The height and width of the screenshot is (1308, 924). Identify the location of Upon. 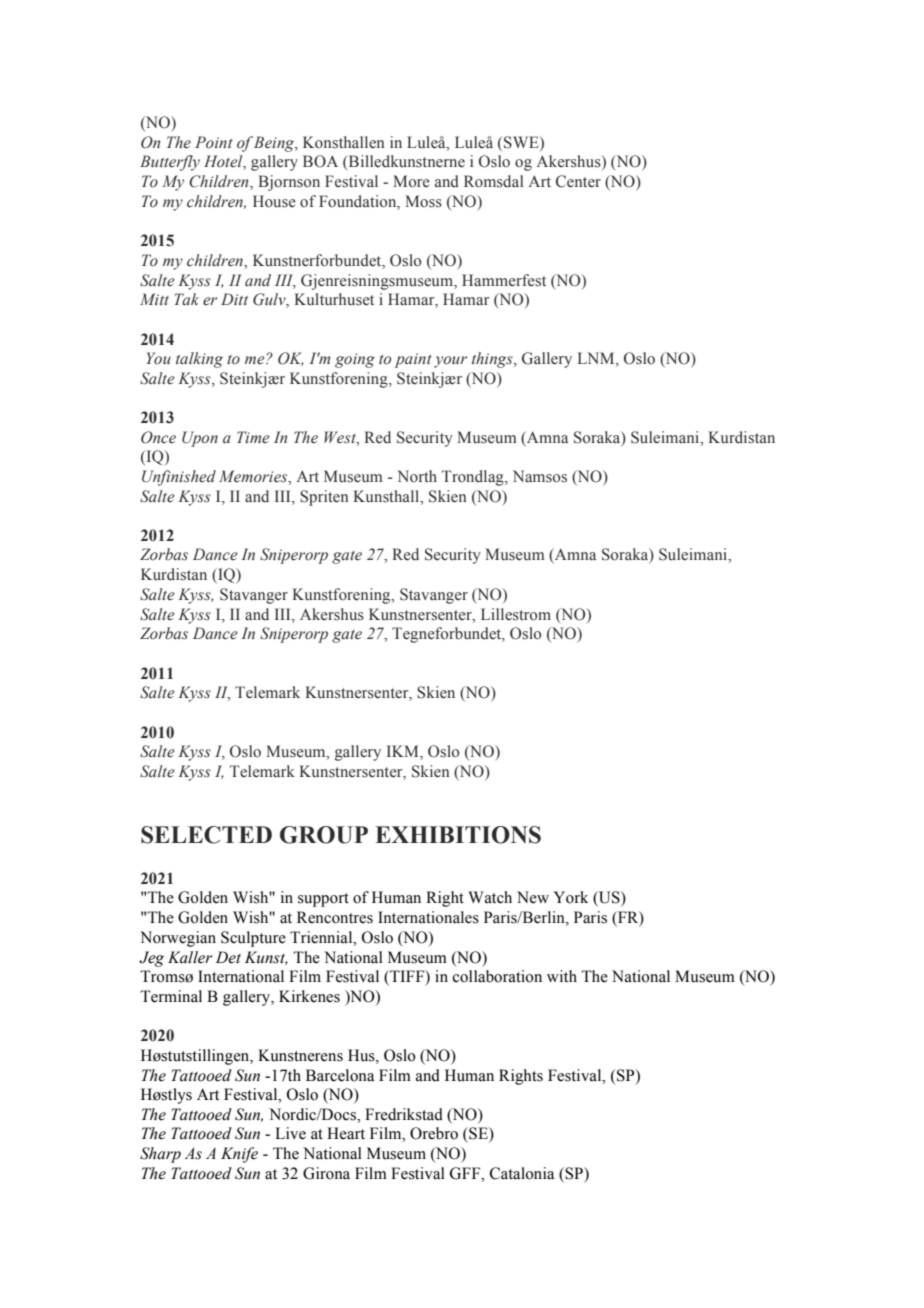
(200, 439).
